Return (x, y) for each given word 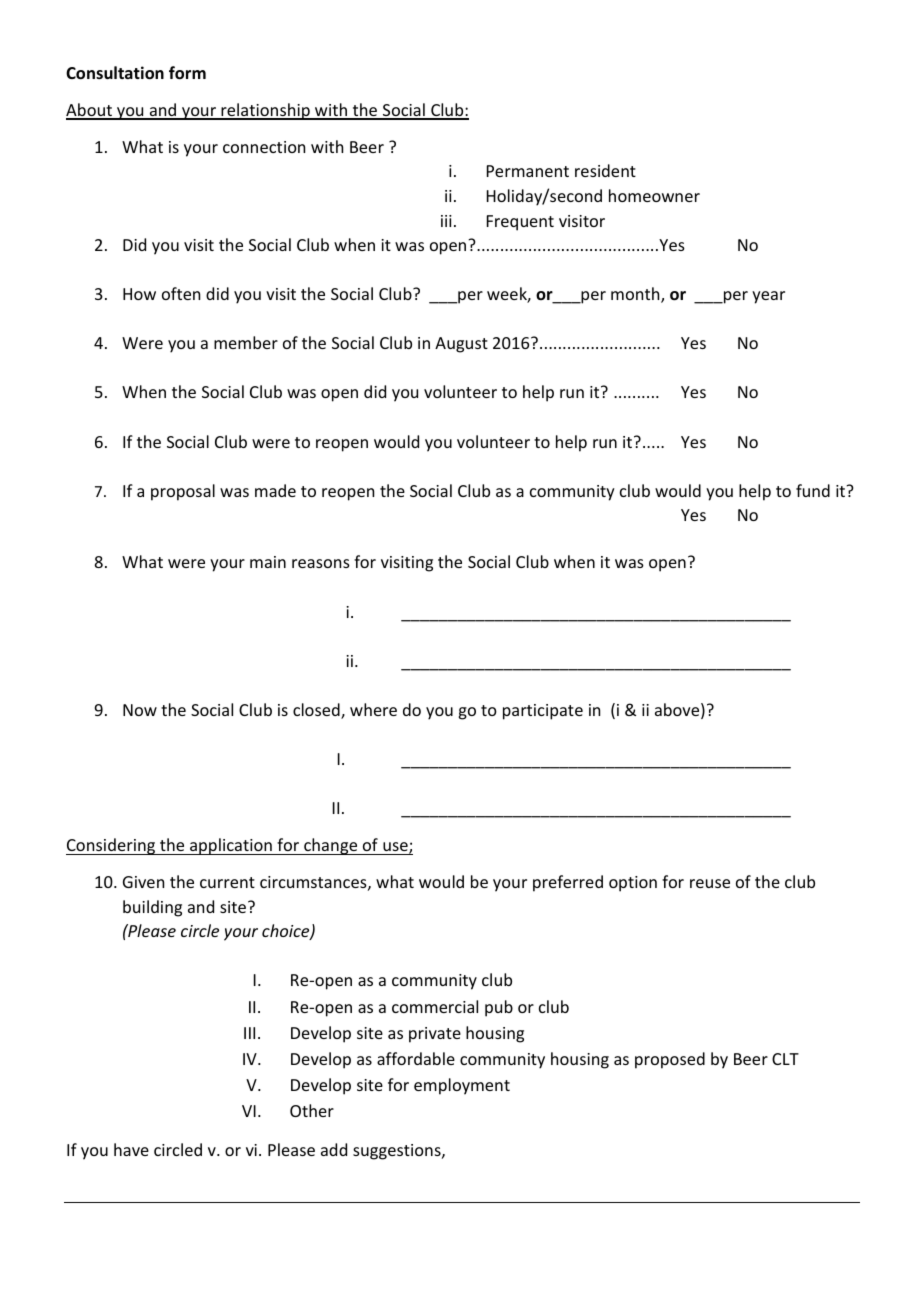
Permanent (528, 171)
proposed (670, 1060)
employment (462, 1086)
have (131, 1149)
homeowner (654, 195)
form (187, 73)
